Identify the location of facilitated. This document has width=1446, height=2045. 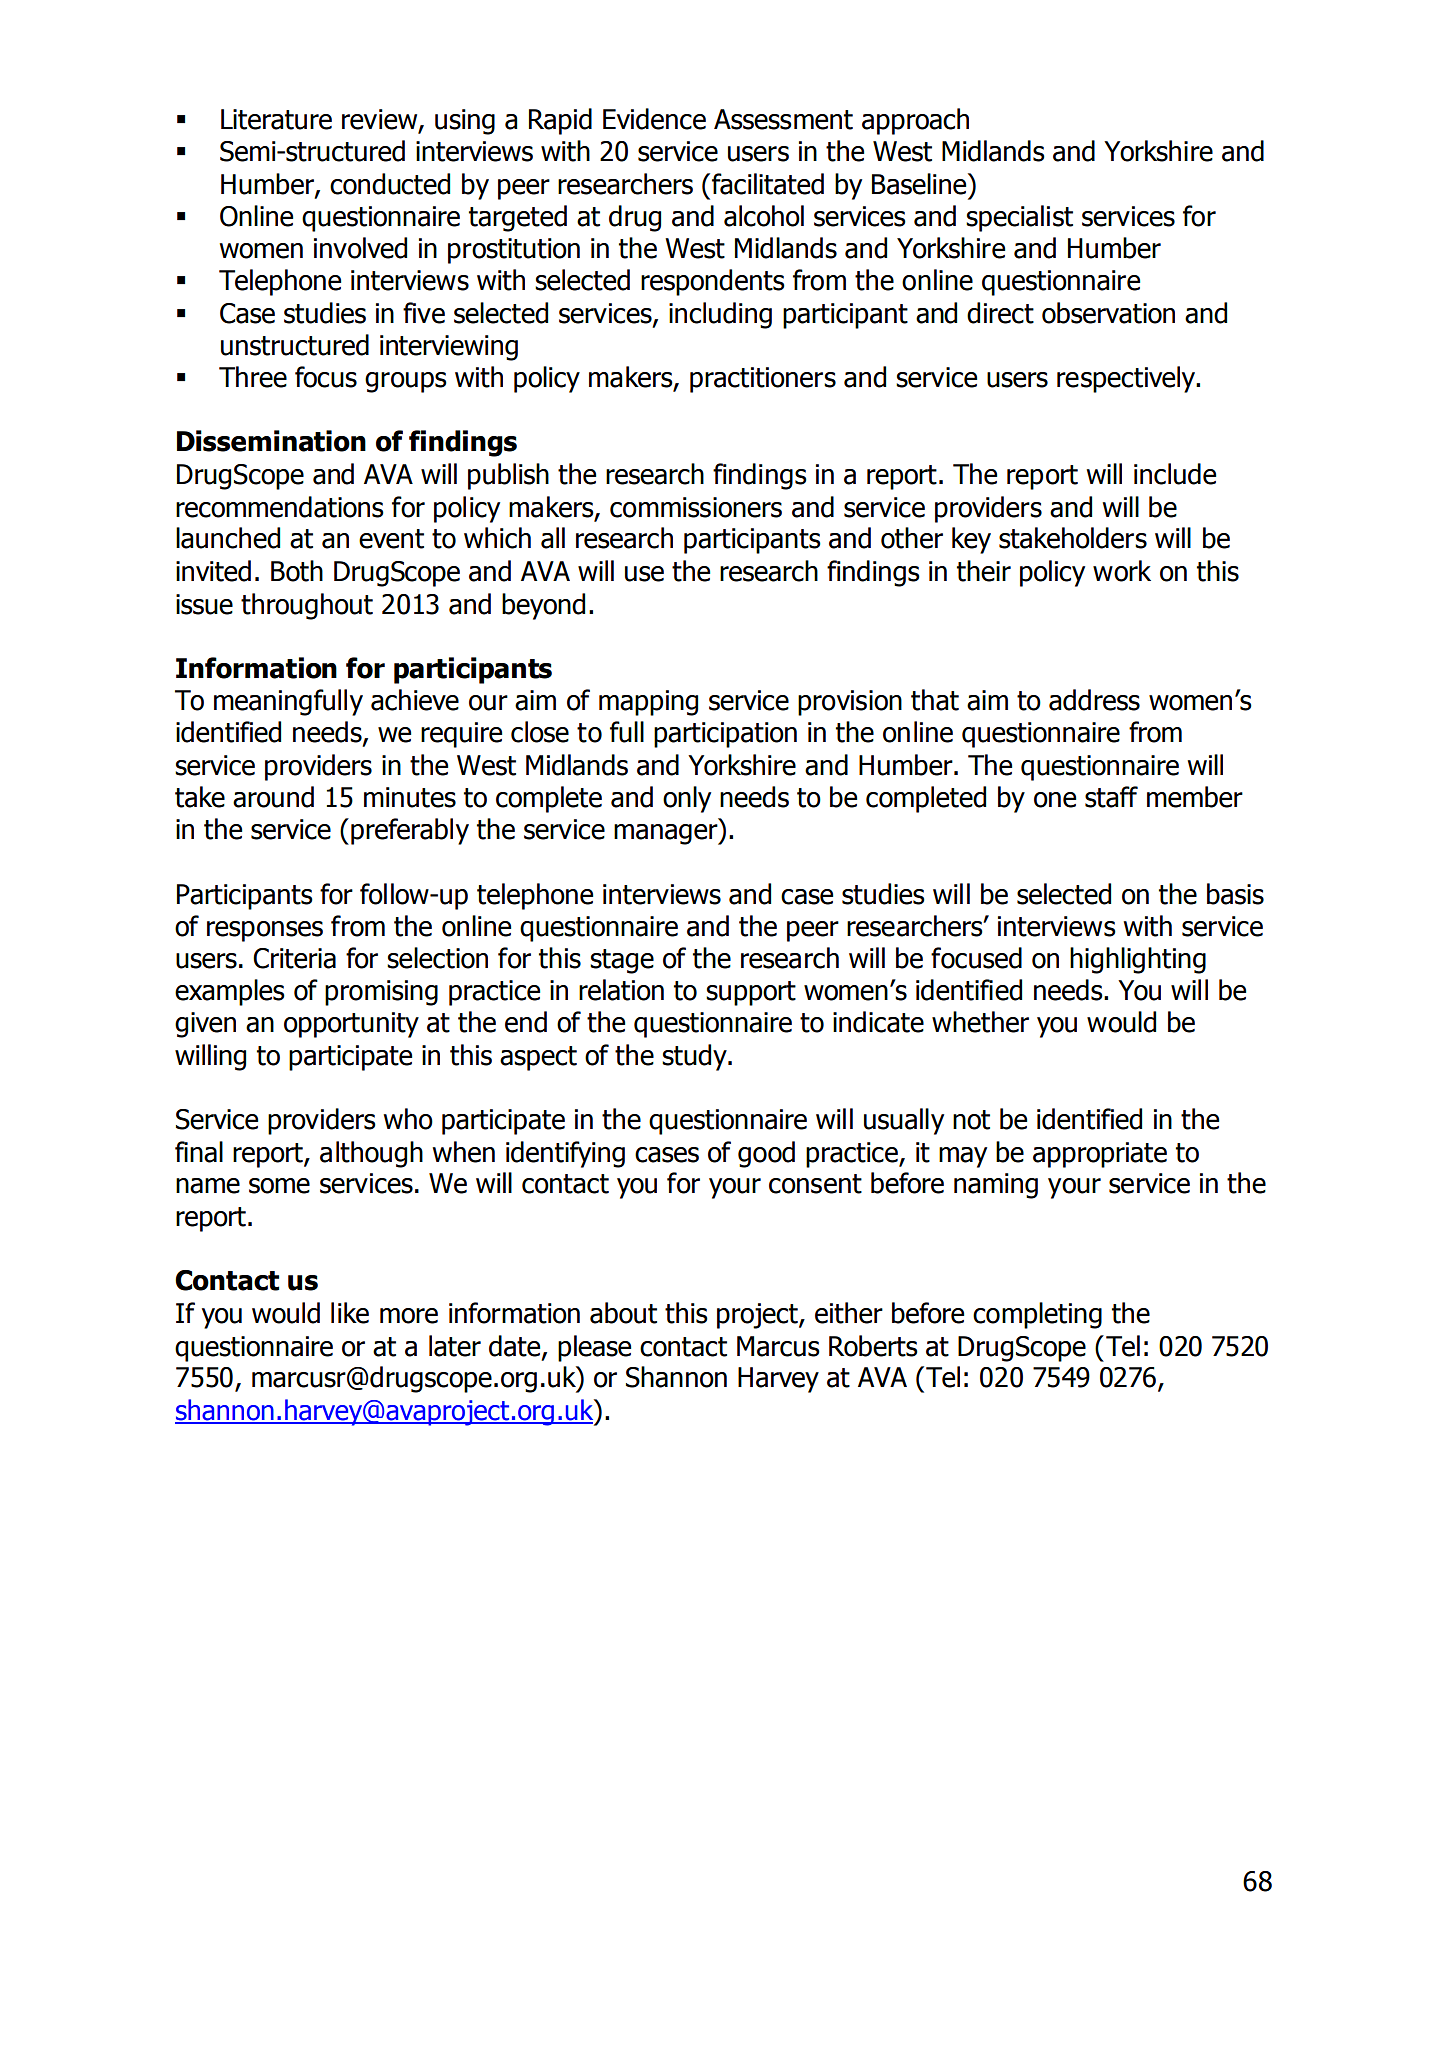
(768, 184).
